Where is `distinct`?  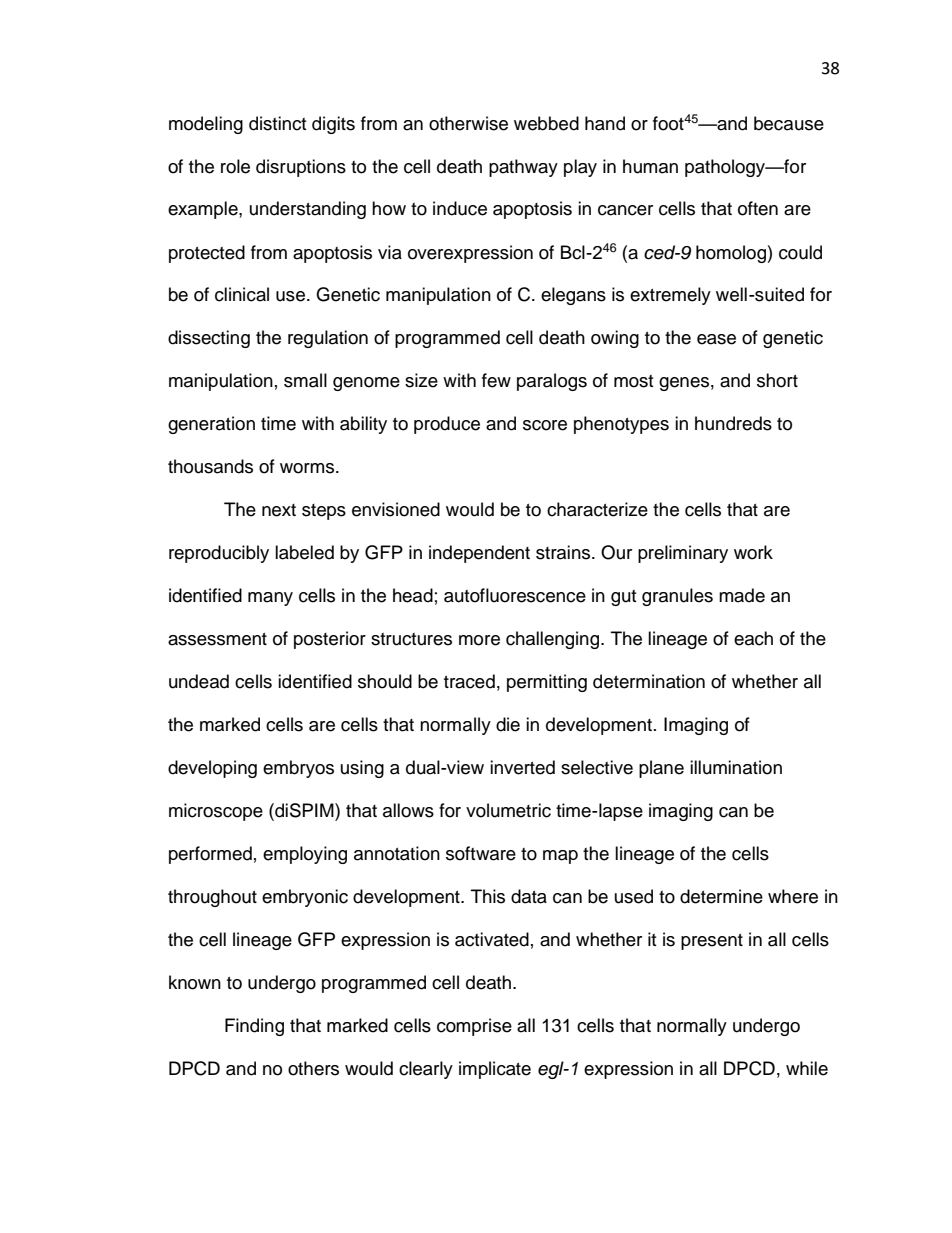 distinct is located at coordinates (277, 123).
